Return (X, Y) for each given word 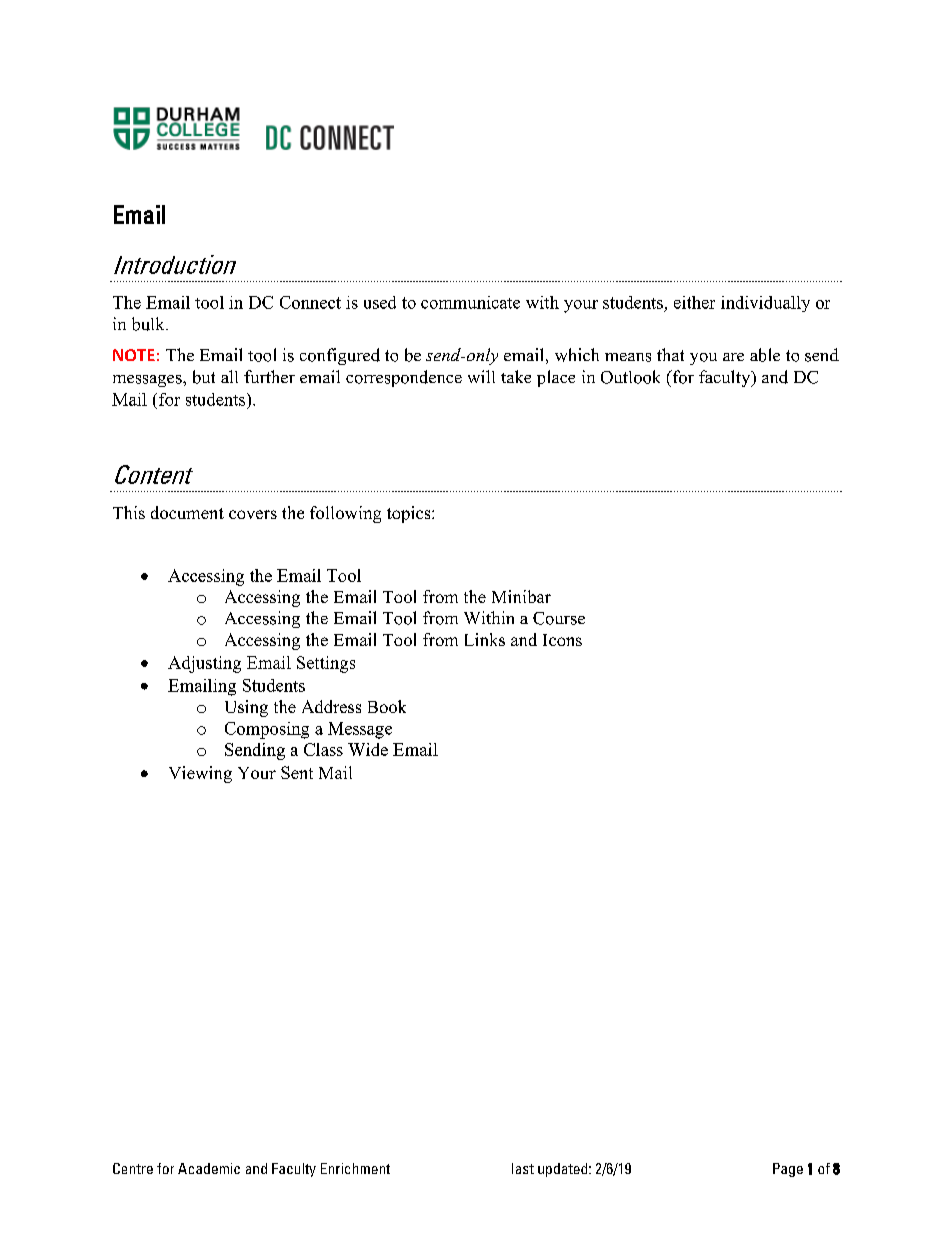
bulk (149, 324)
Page (788, 1170)
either (694, 302)
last (523, 1168)
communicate (470, 302)
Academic (209, 1168)
